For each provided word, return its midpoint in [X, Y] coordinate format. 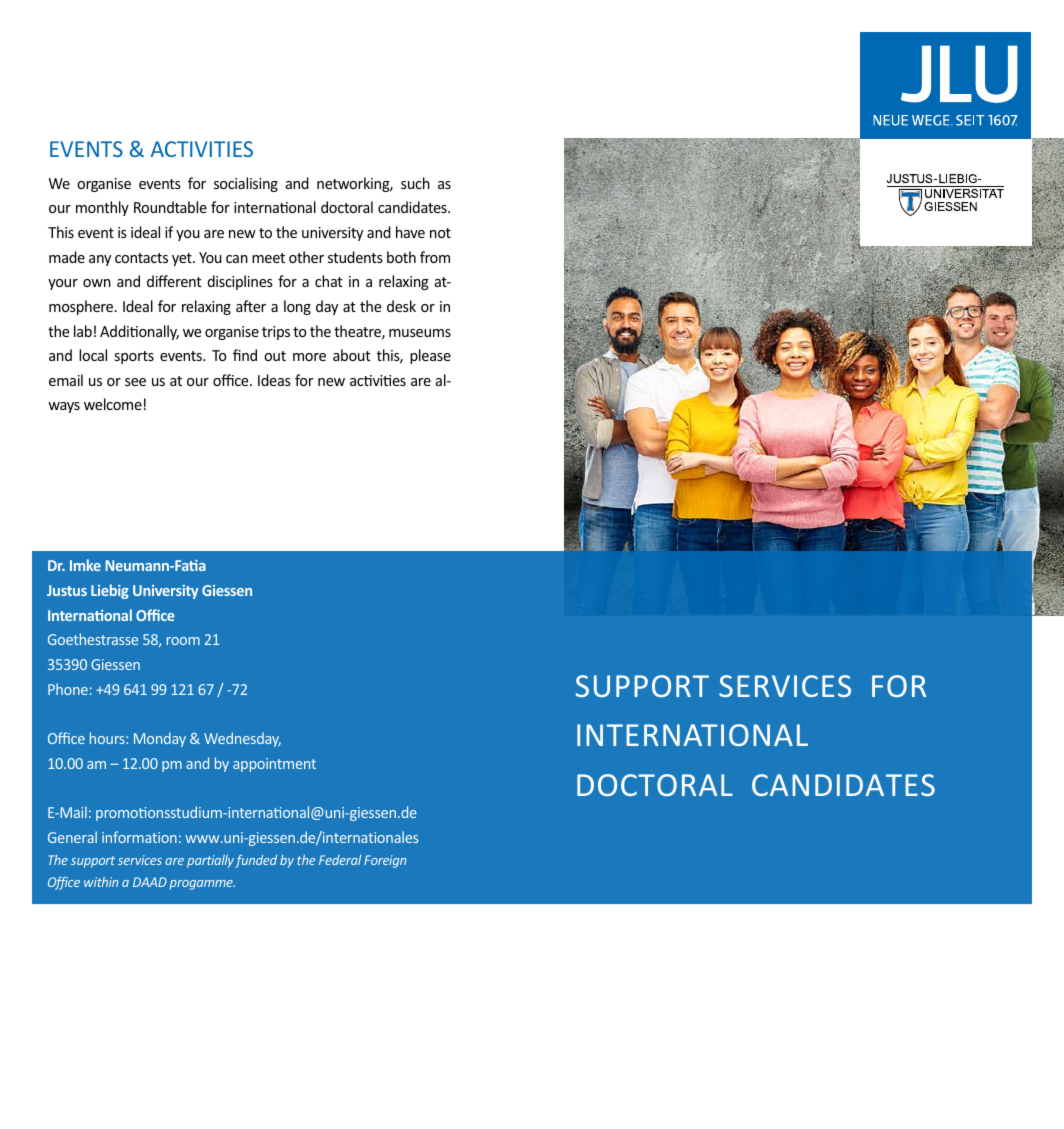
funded [256, 861]
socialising [246, 184]
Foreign [385, 861]
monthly [102, 208]
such [415, 183]
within [101, 882]
